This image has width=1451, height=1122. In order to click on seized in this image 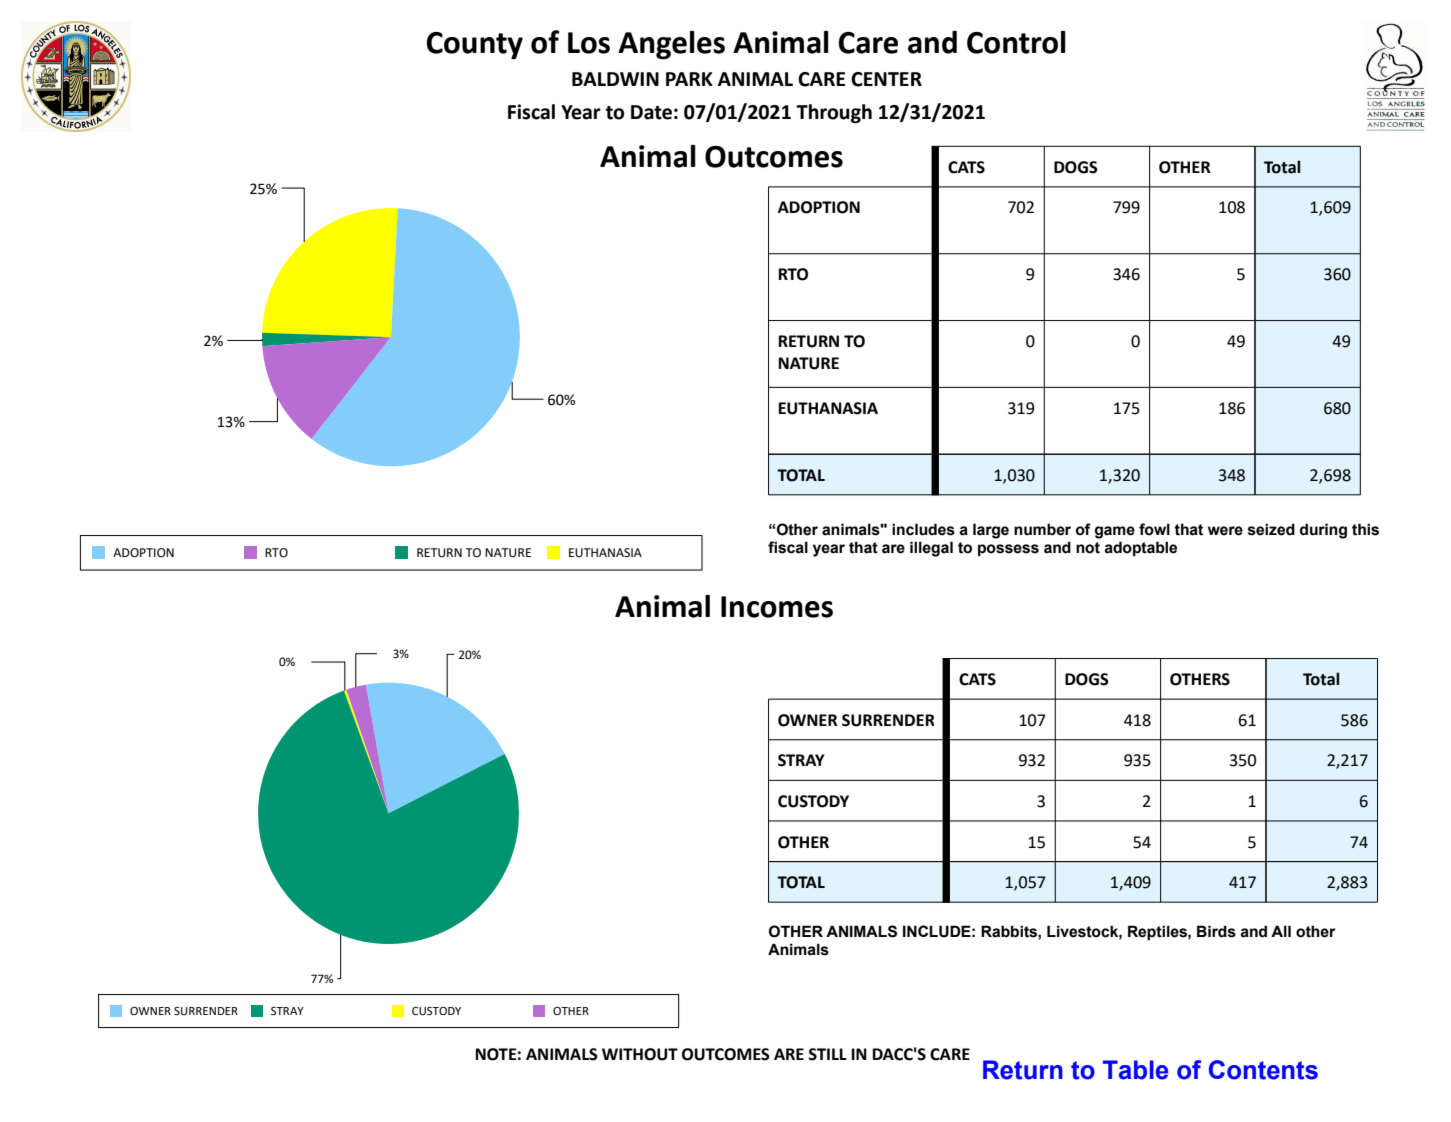, I will do `click(1271, 529)`.
